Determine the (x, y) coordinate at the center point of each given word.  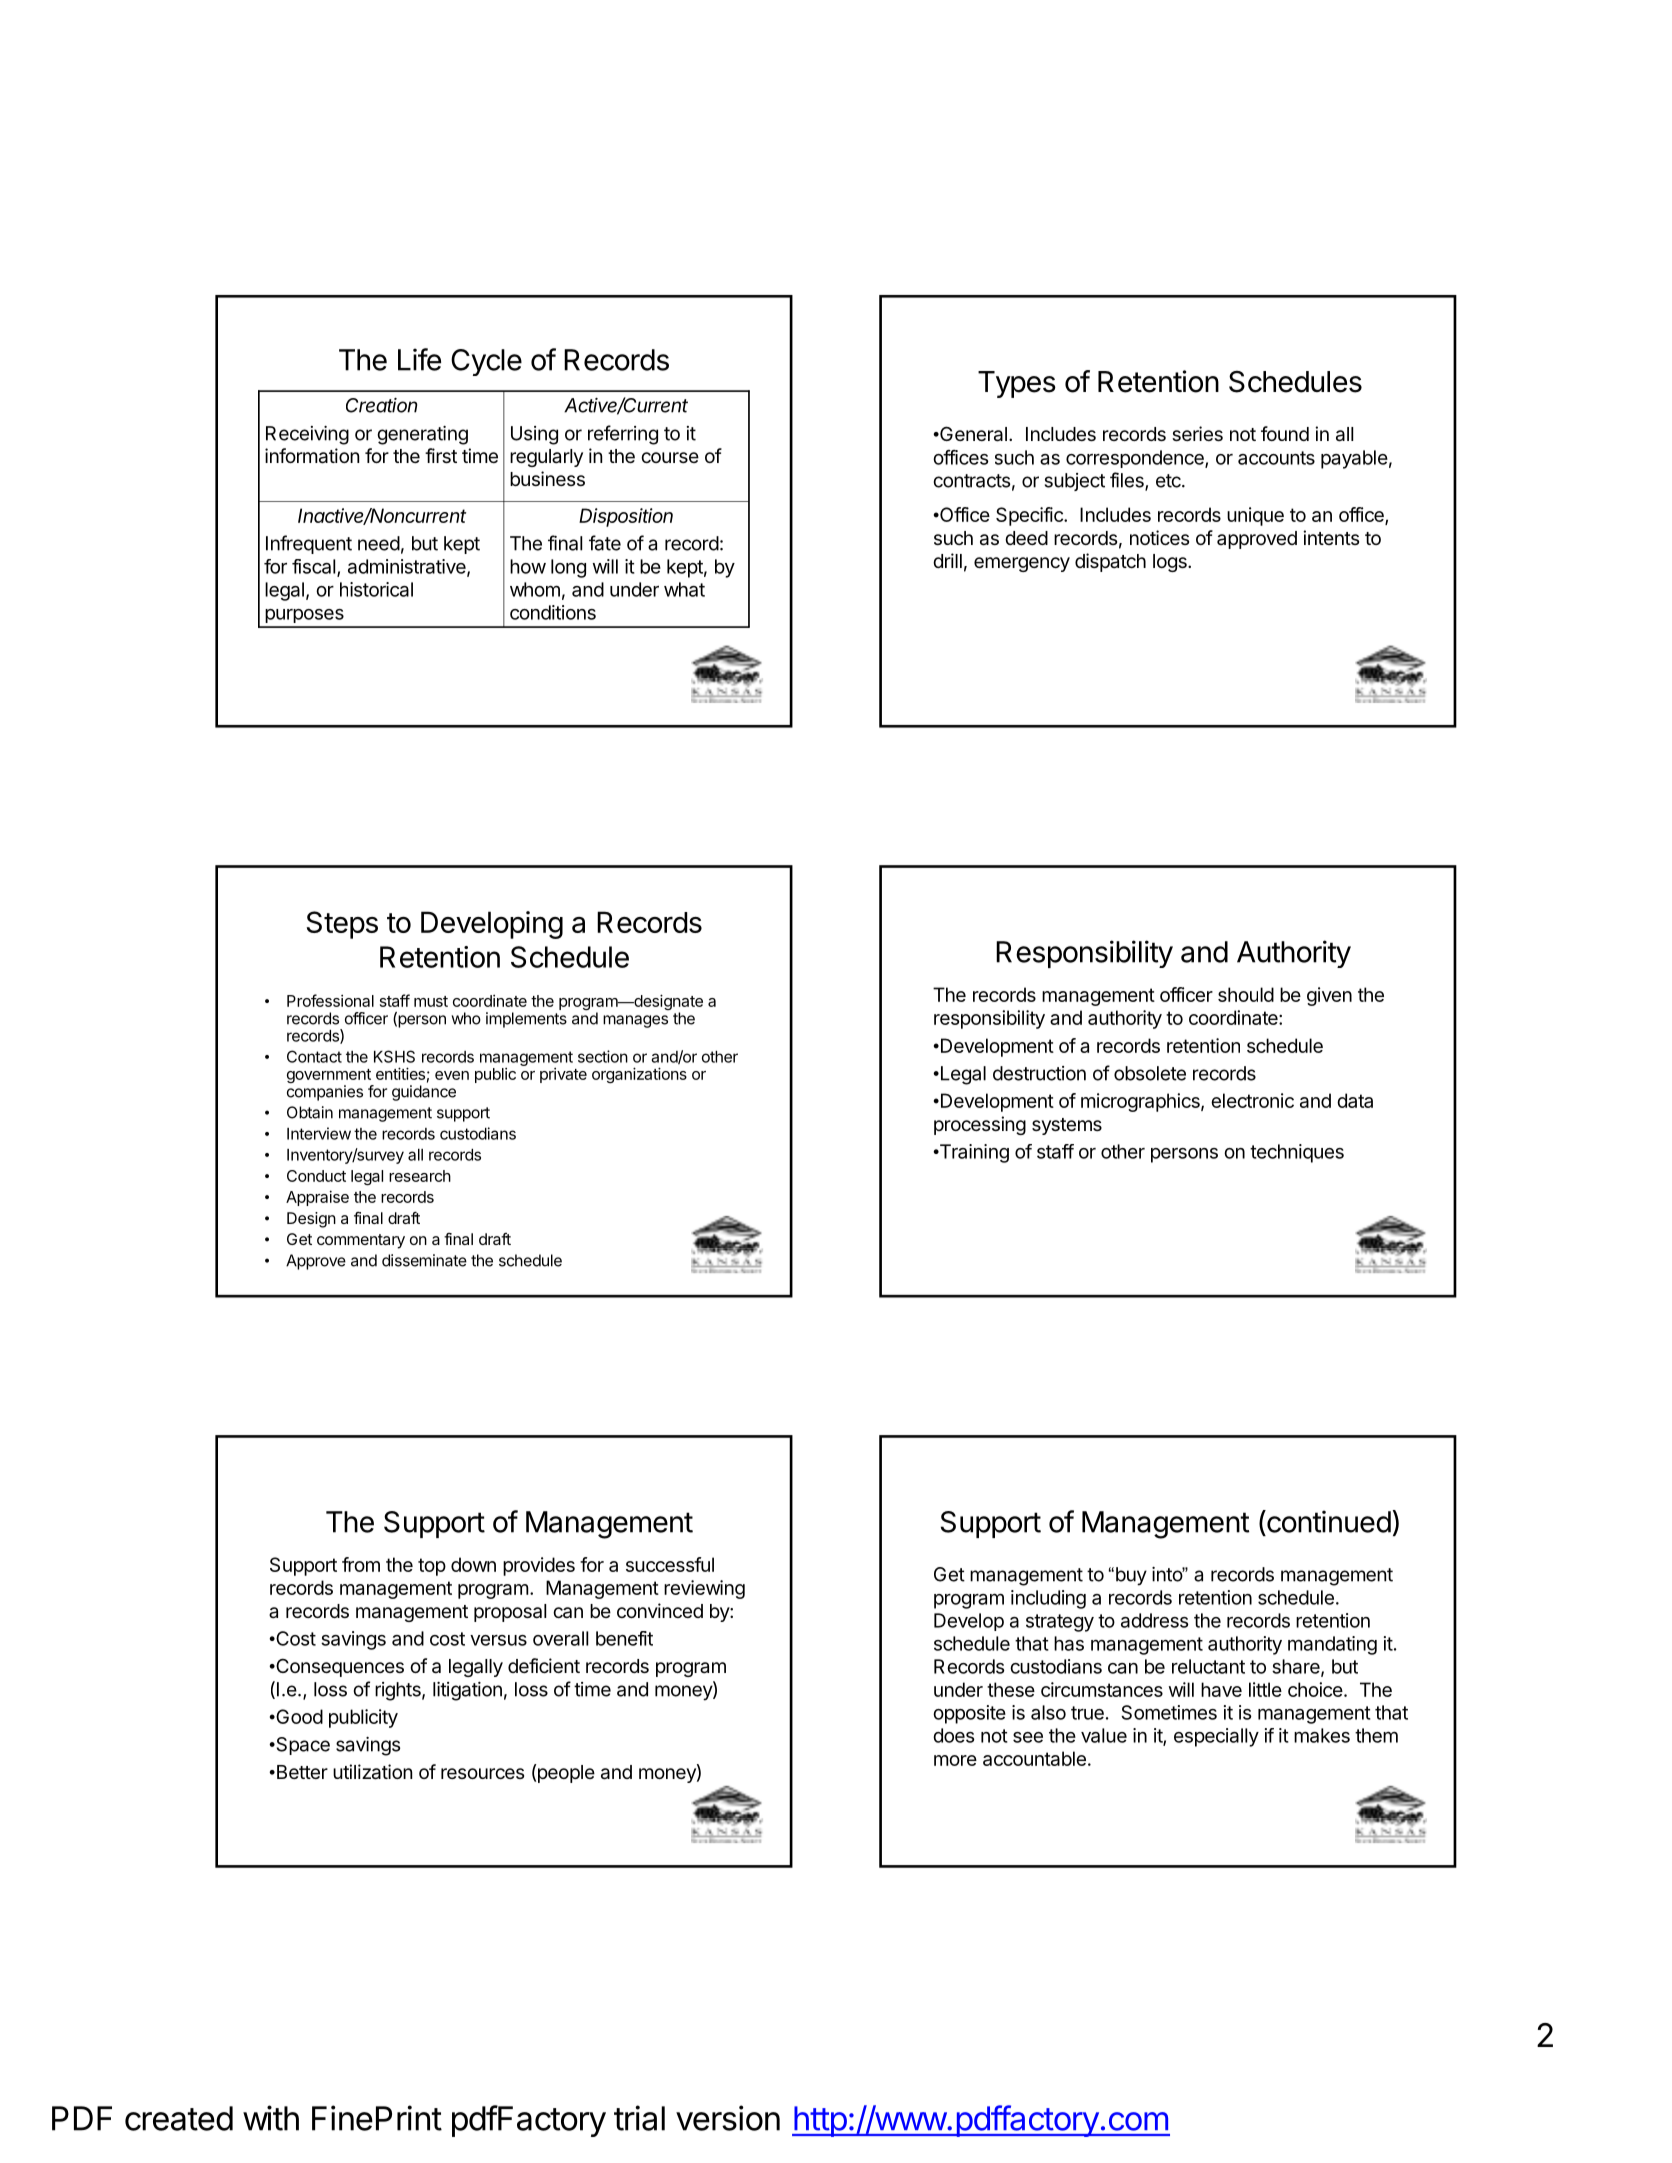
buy (1130, 1576)
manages (635, 1021)
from (361, 1564)
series (1197, 433)
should (1246, 994)
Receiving (307, 435)
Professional (330, 1000)
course (670, 457)
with (271, 2118)
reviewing (704, 1589)
